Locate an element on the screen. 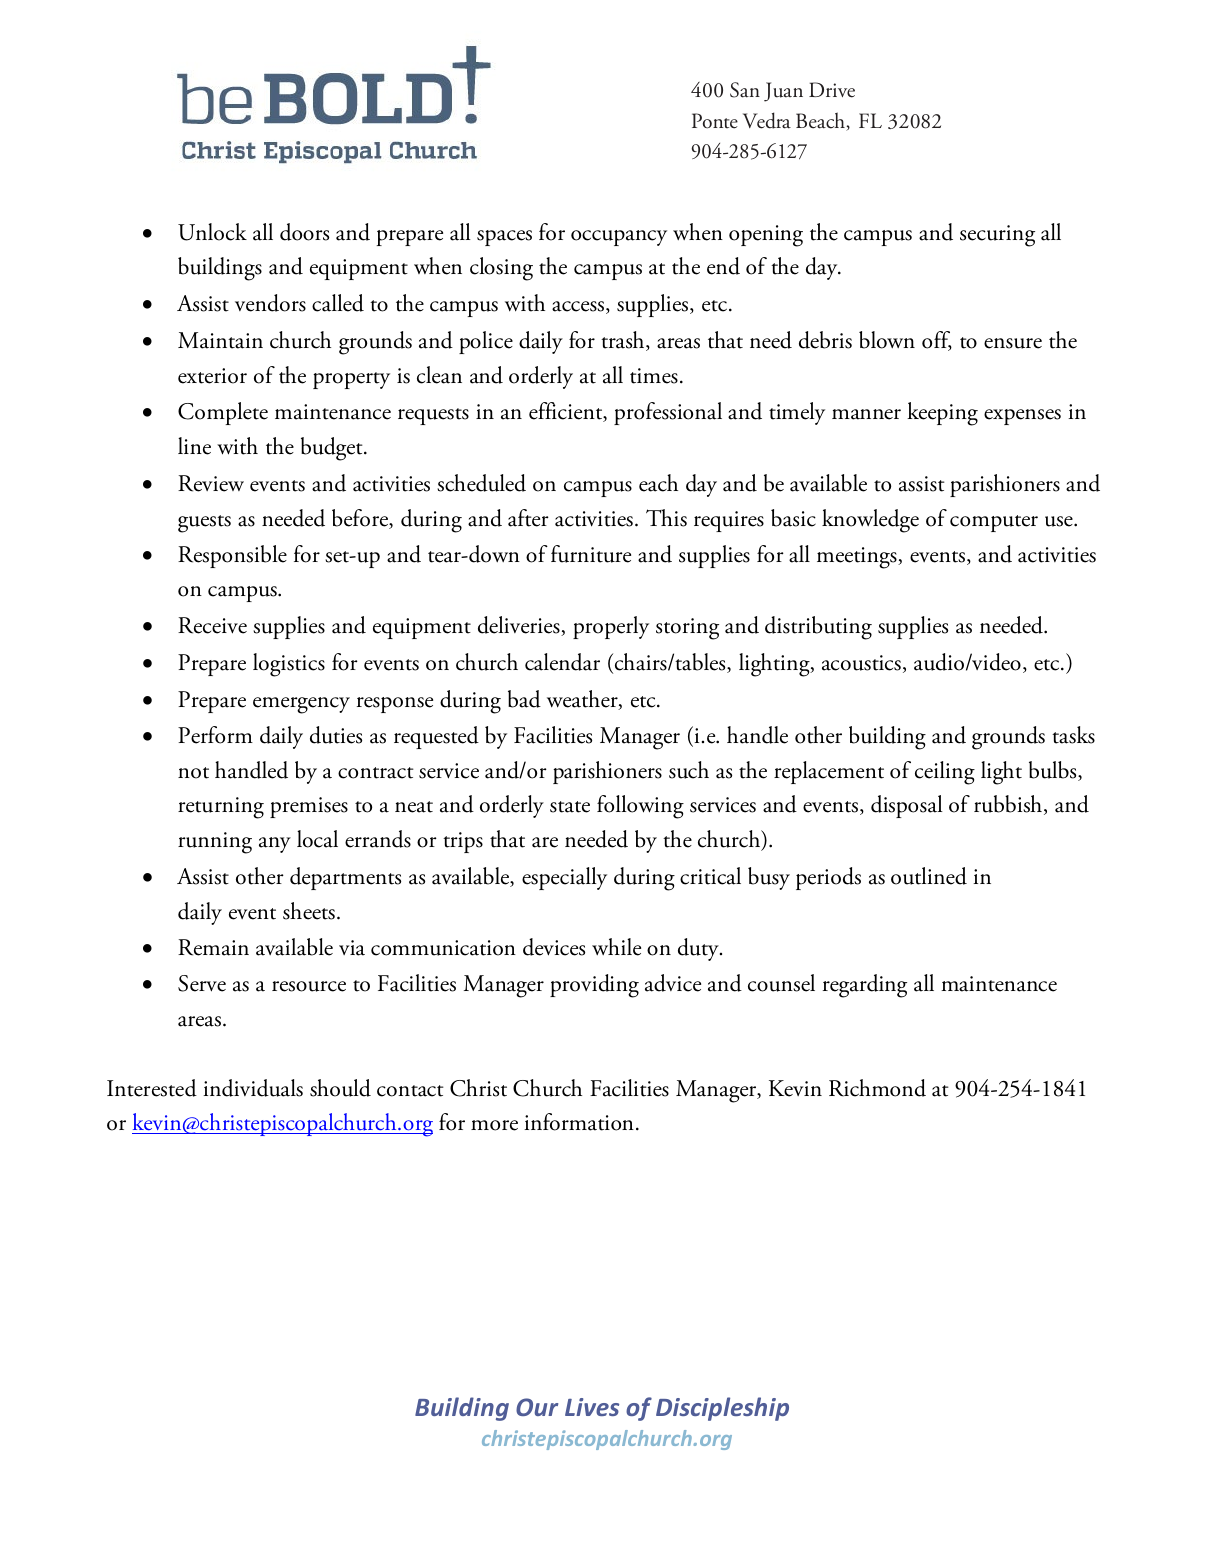 This screenshot has width=1207, height=1562. such is located at coordinates (689, 770).
